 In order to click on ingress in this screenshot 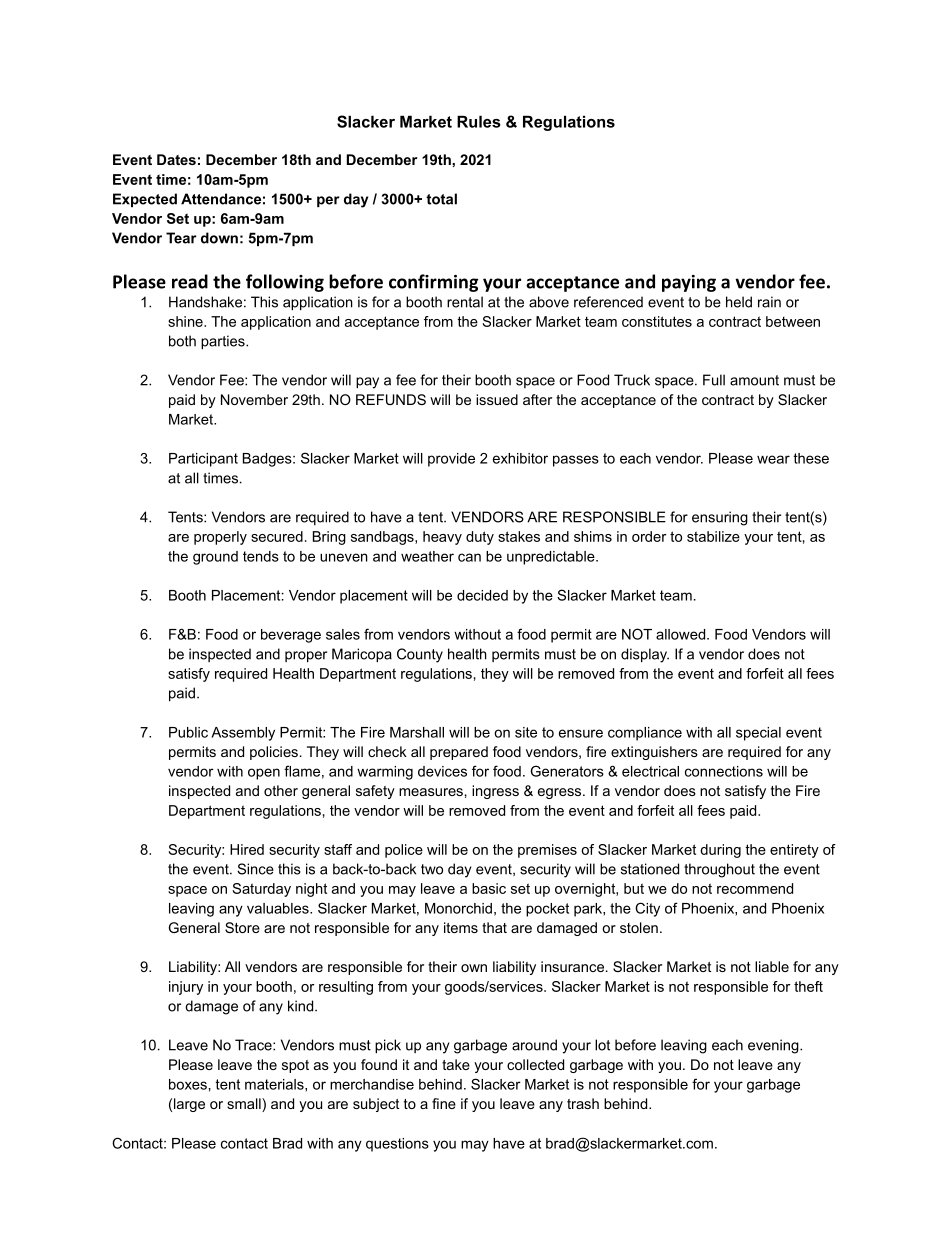, I will do `click(495, 792)`.
